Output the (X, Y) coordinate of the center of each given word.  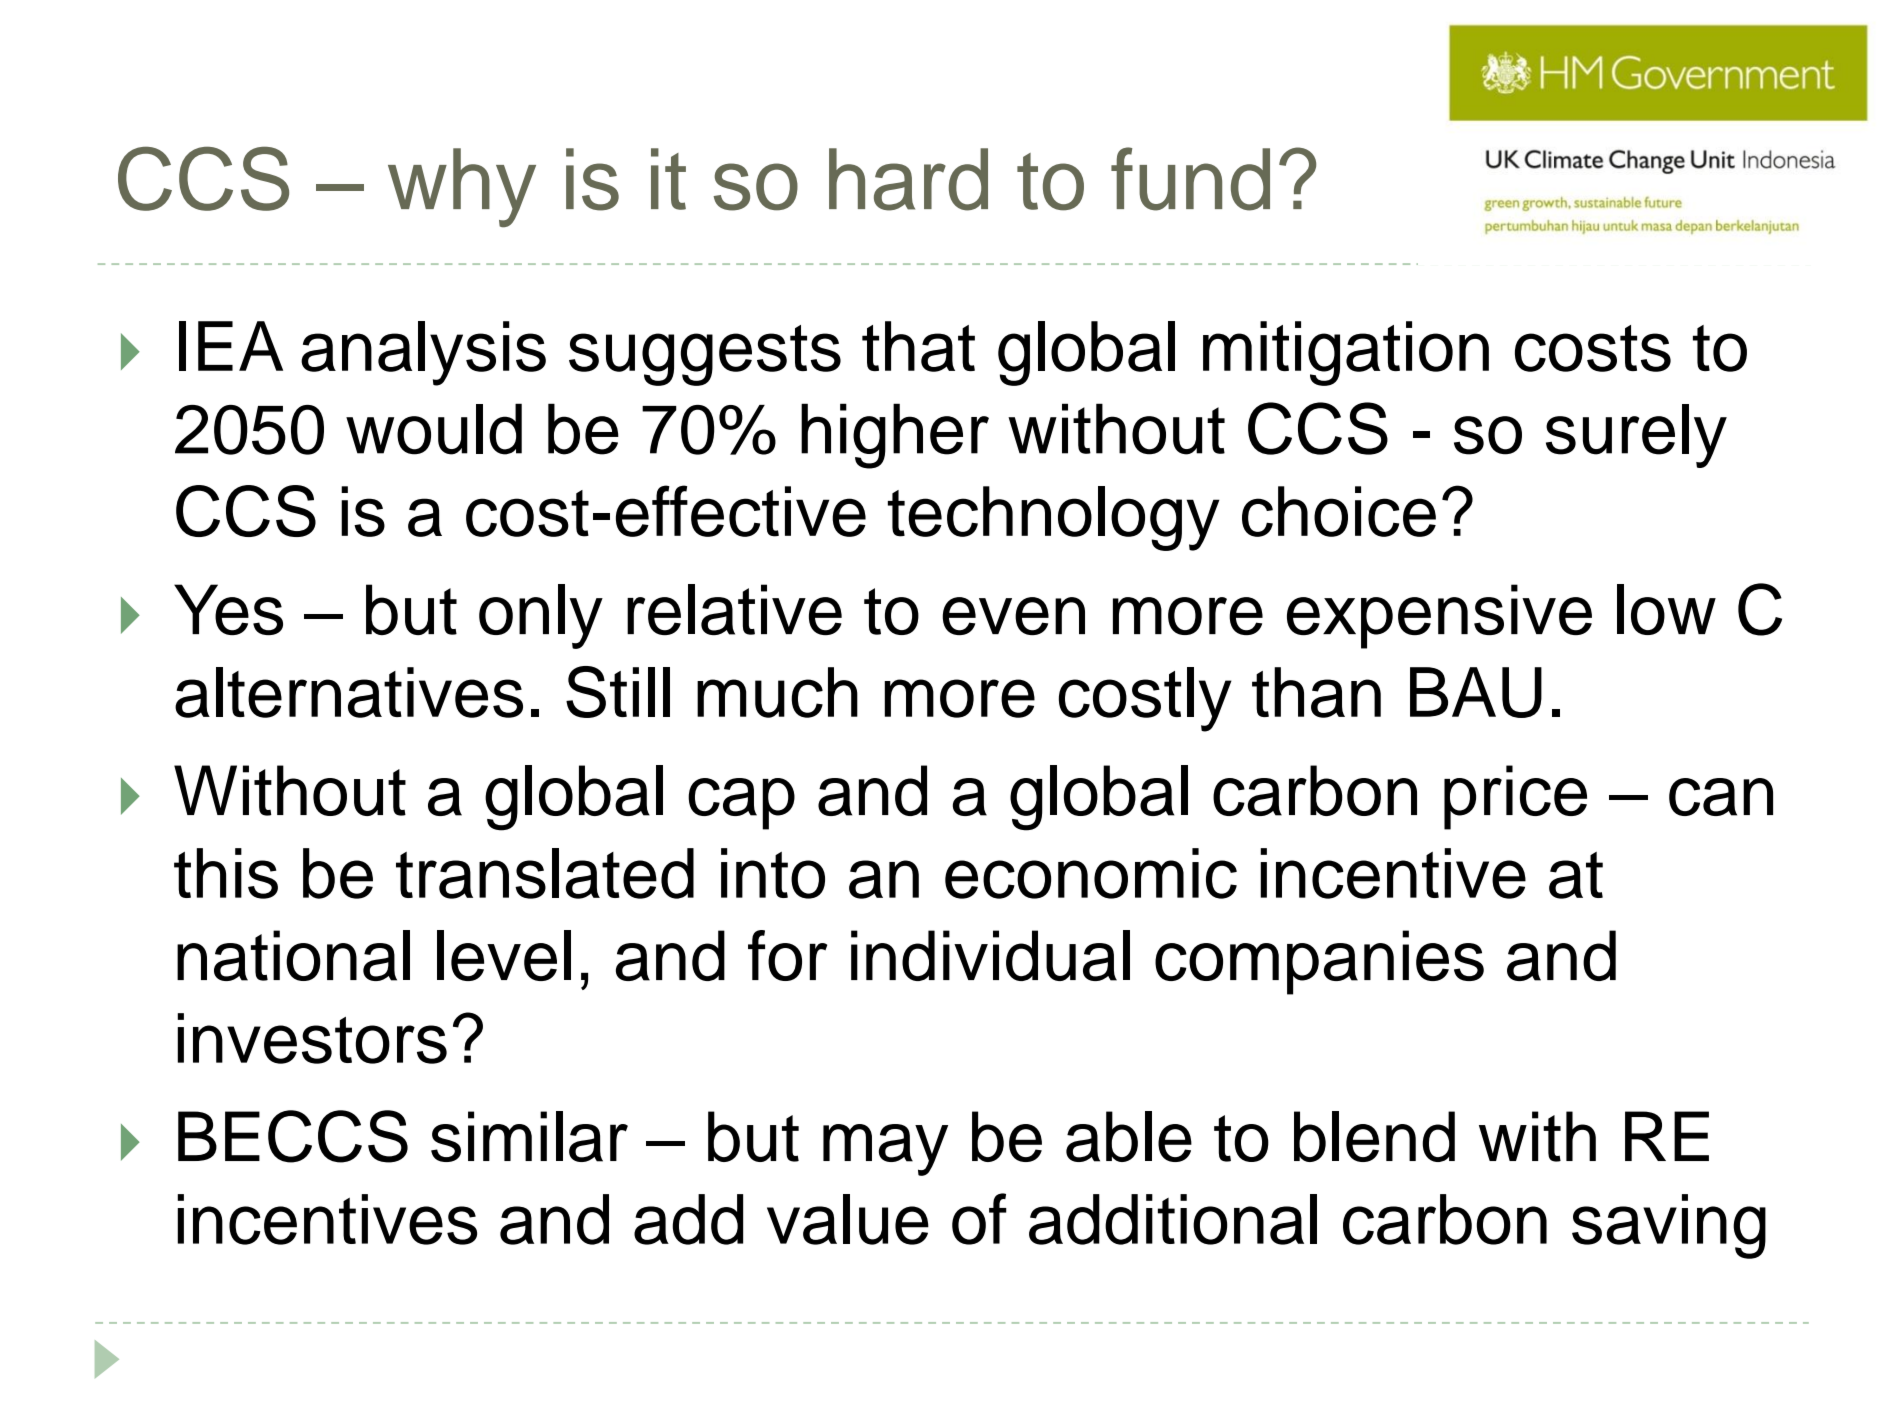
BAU (1476, 692)
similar (529, 1136)
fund (1190, 179)
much (777, 692)
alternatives (349, 692)
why (462, 188)
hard (908, 179)
